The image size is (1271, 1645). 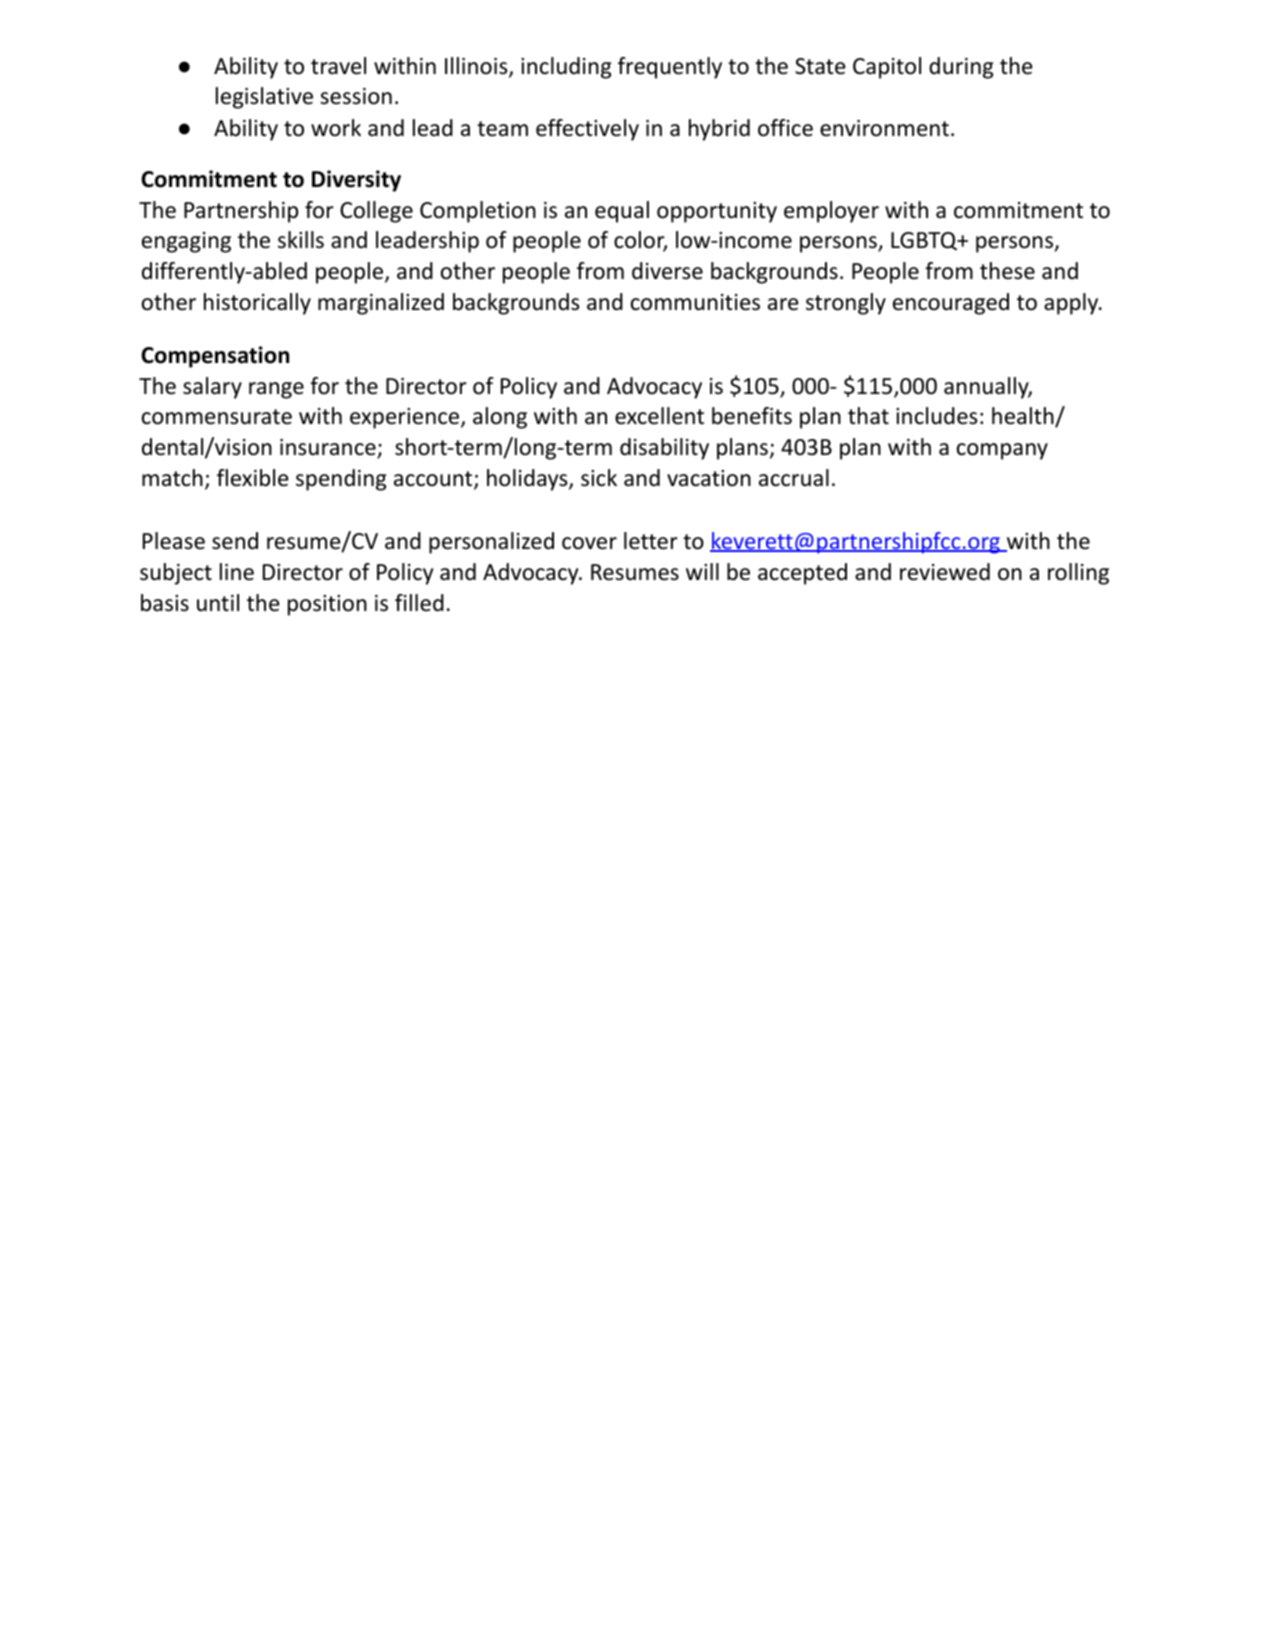 What do you see at coordinates (237, 572) in the screenshot?
I see `line` at bounding box center [237, 572].
